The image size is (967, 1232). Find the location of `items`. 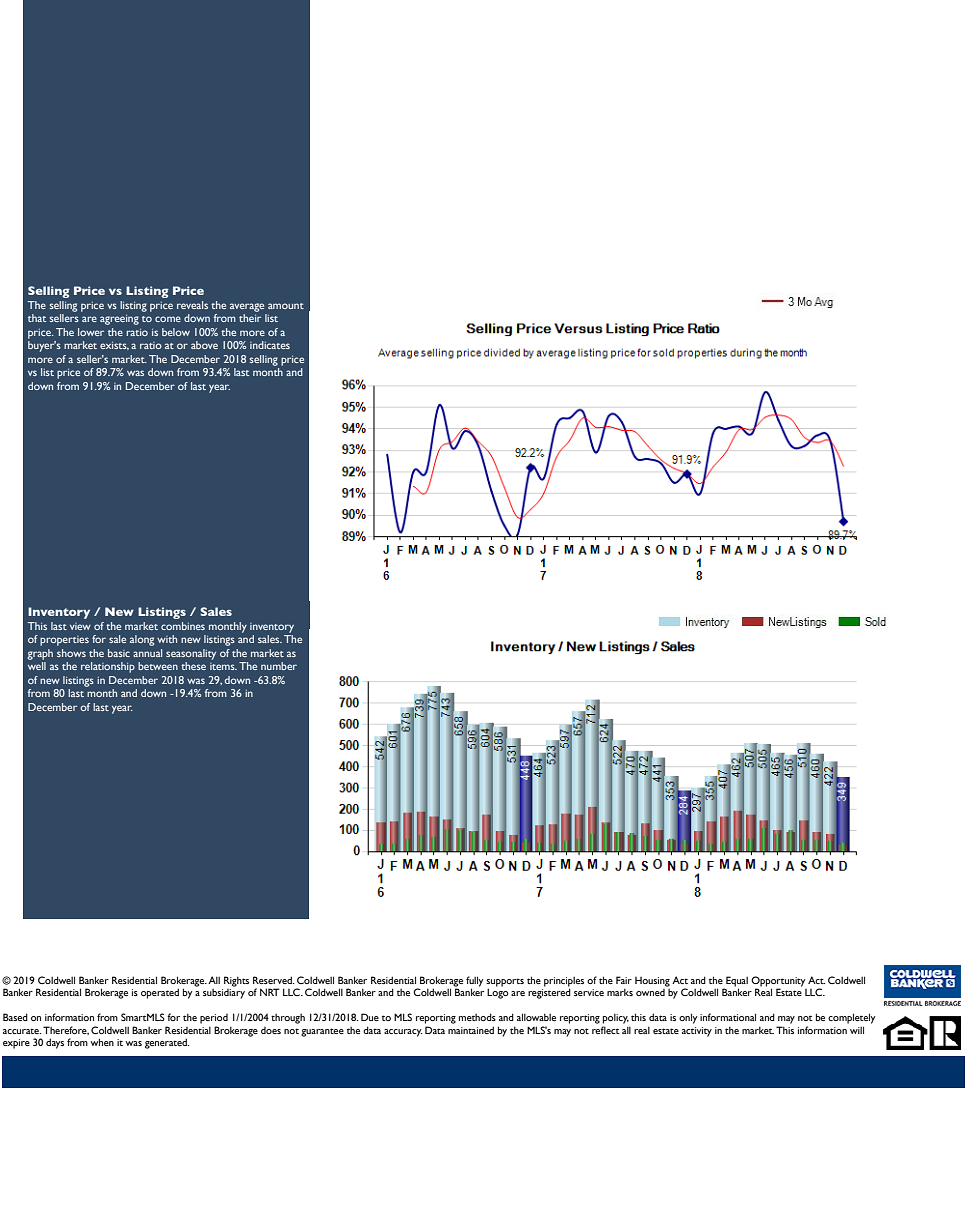

items is located at coordinates (223, 666).
